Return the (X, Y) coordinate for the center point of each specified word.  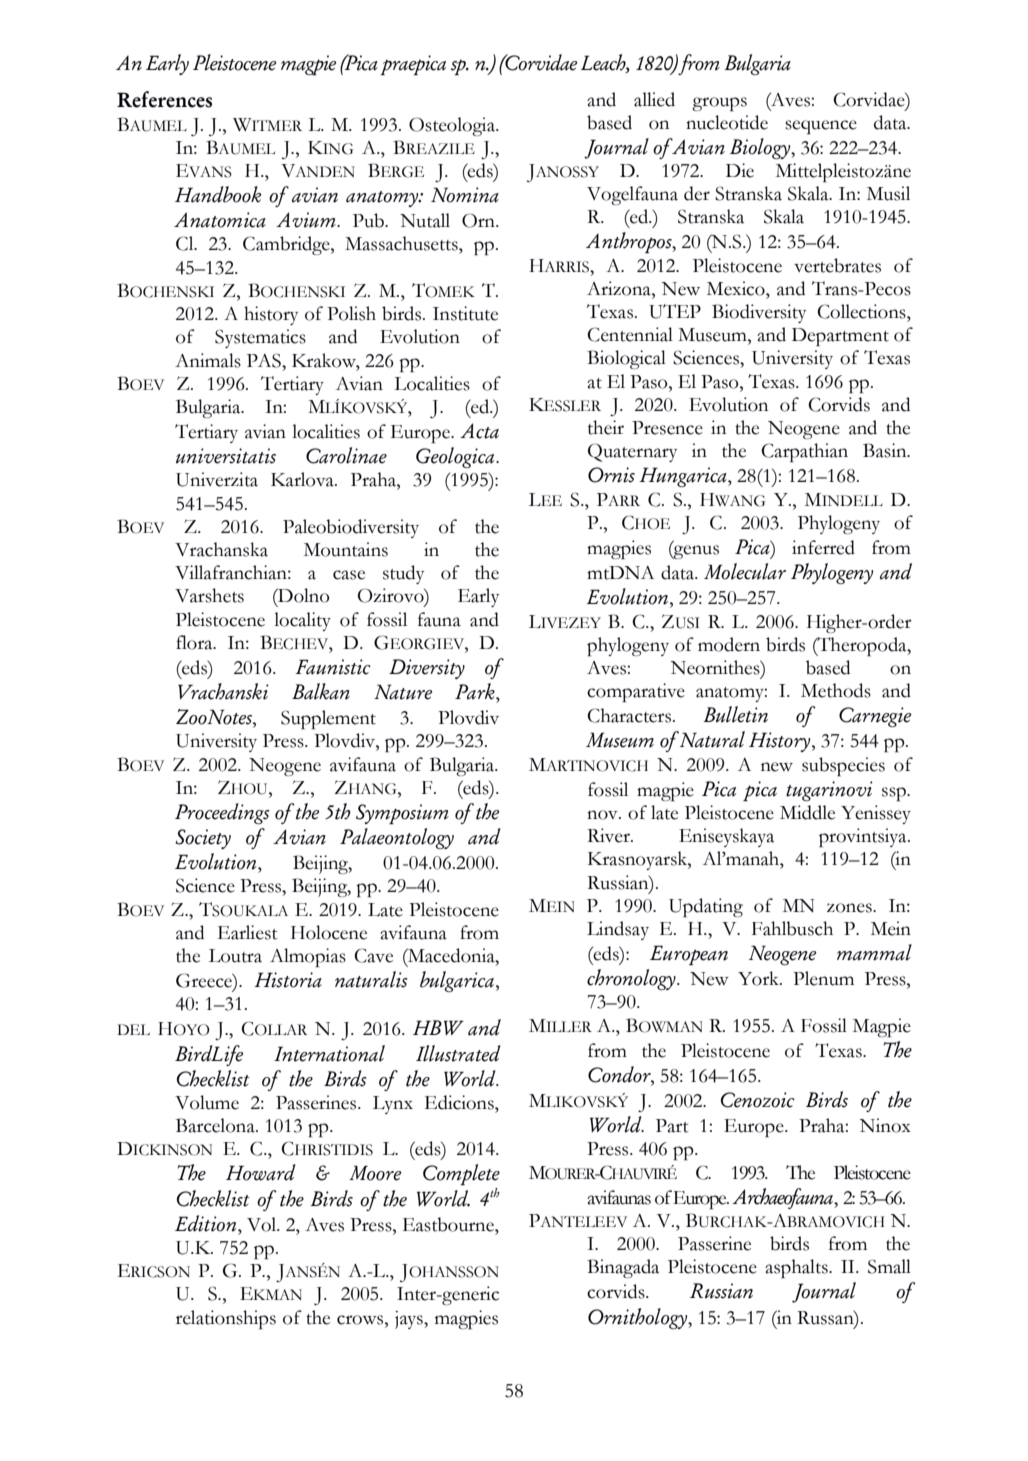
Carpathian (804, 452)
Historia (288, 980)
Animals (208, 360)
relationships (226, 1319)
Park (476, 691)
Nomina (465, 195)
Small (889, 1266)
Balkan (321, 691)
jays (410, 1320)
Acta (479, 431)
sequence (821, 127)
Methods (836, 690)
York (760, 978)
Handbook (218, 194)
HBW (438, 1027)
